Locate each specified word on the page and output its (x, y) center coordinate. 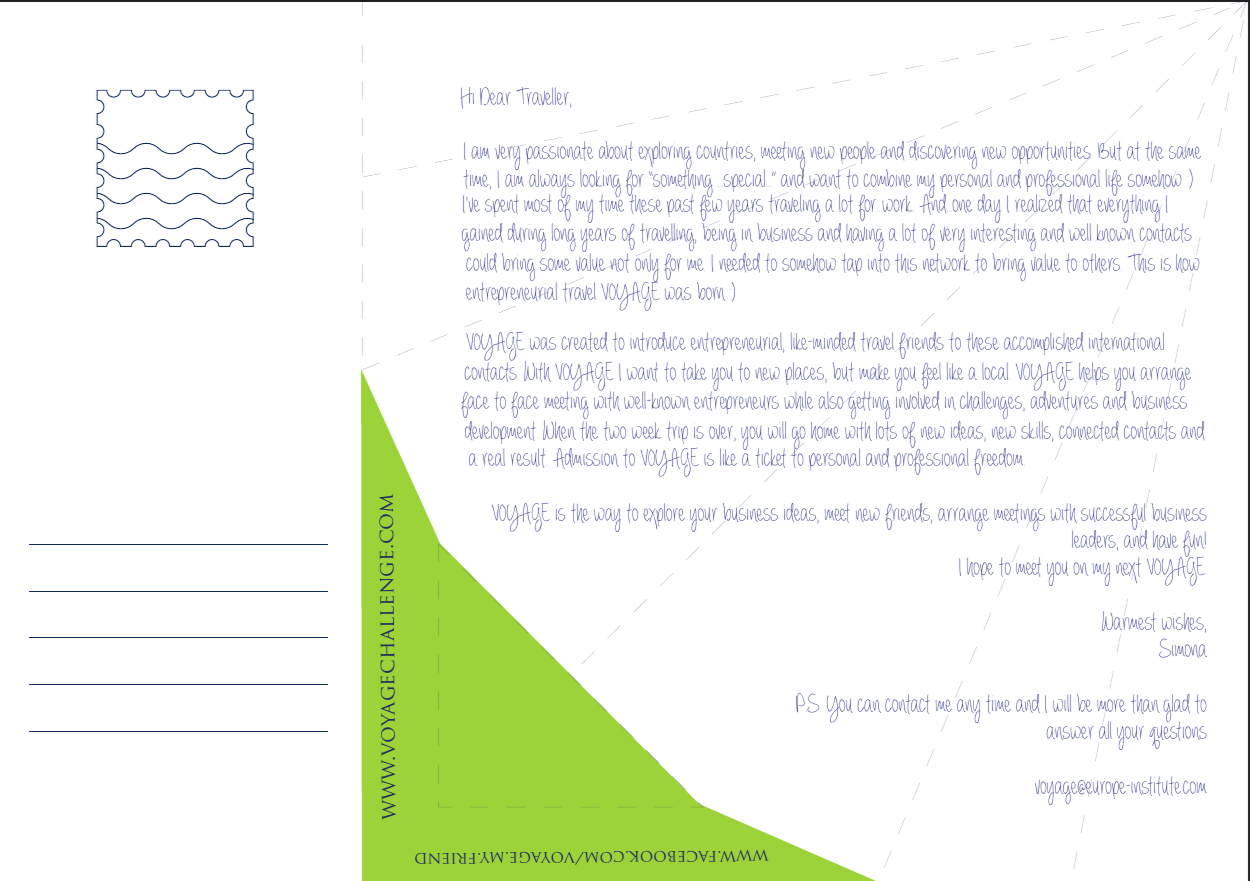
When (559, 430)
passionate (560, 152)
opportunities (1051, 153)
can (869, 705)
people (858, 153)
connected (1089, 431)
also (831, 400)
